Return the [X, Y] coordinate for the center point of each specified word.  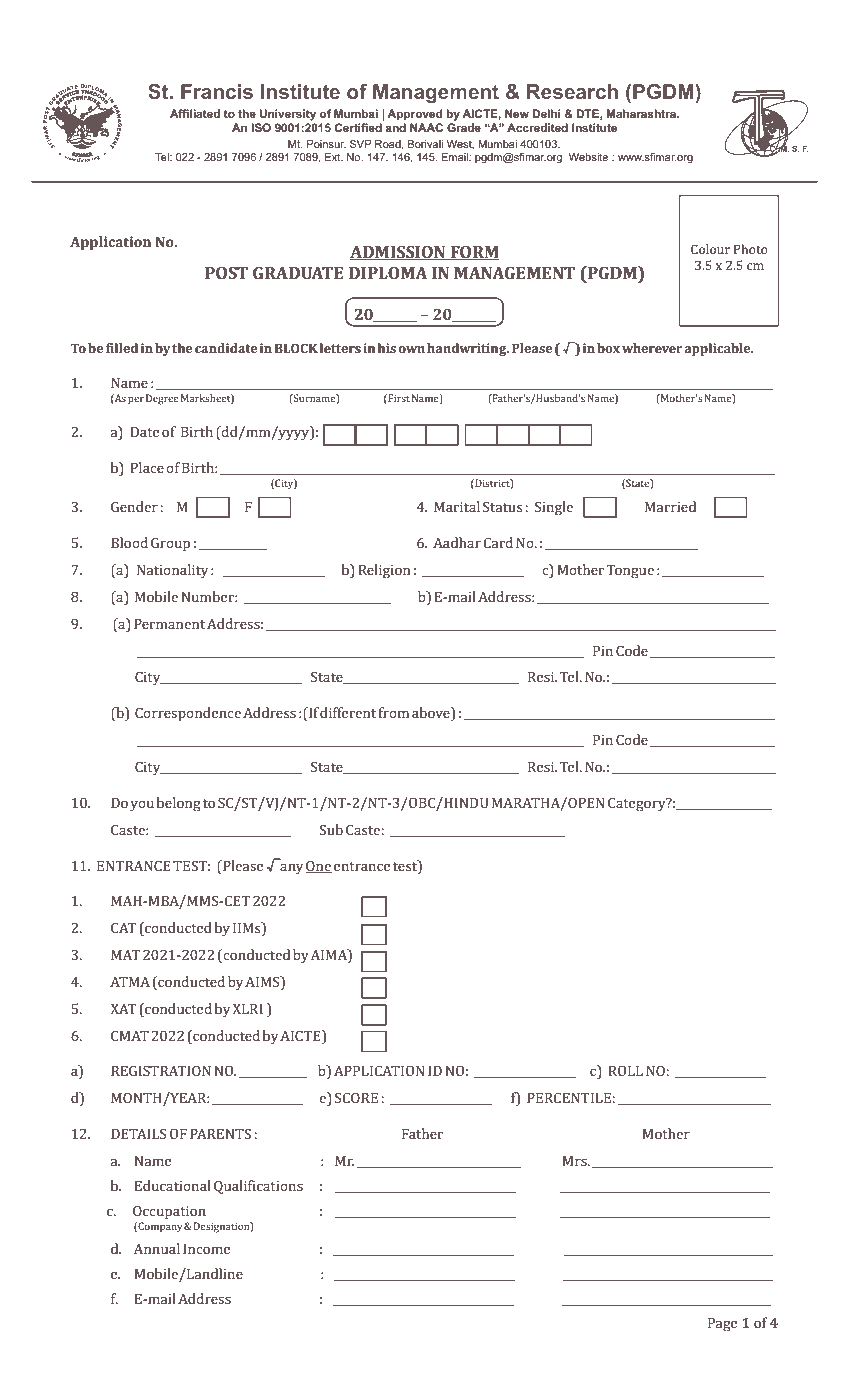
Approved [415, 115]
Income [206, 1248]
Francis [217, 91]
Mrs [575, 1160]
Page [722, 1324]
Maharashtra [642, 113]
